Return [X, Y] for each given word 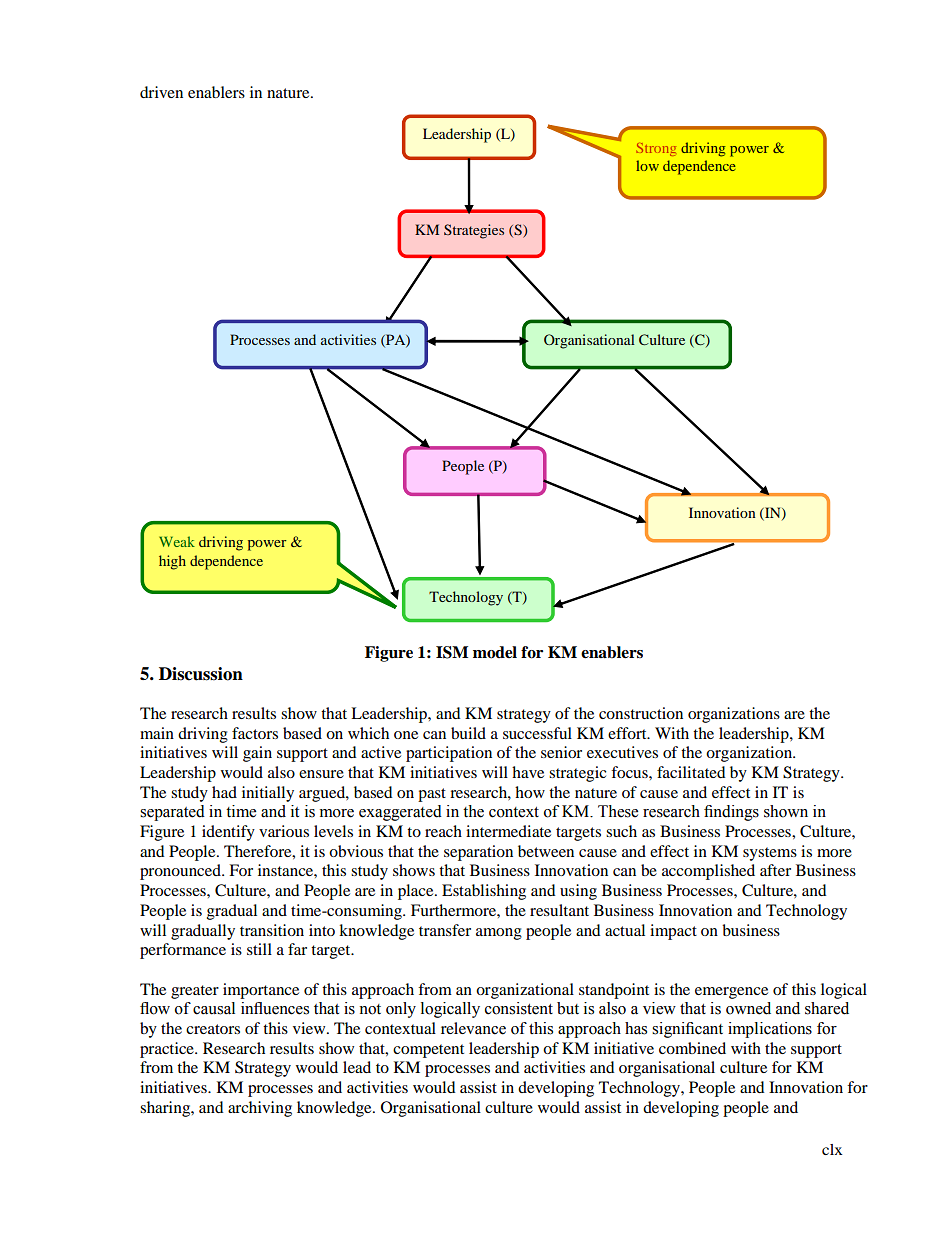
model [495, 652]
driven [161, 92]
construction [641, 713]
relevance [473, 1028]
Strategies [474, 231]
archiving [260, 1109]
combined [692, 1048]
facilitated [691, 772]
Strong [656, 149]
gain [257, 754]
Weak [177, 541]
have [528, 772]
